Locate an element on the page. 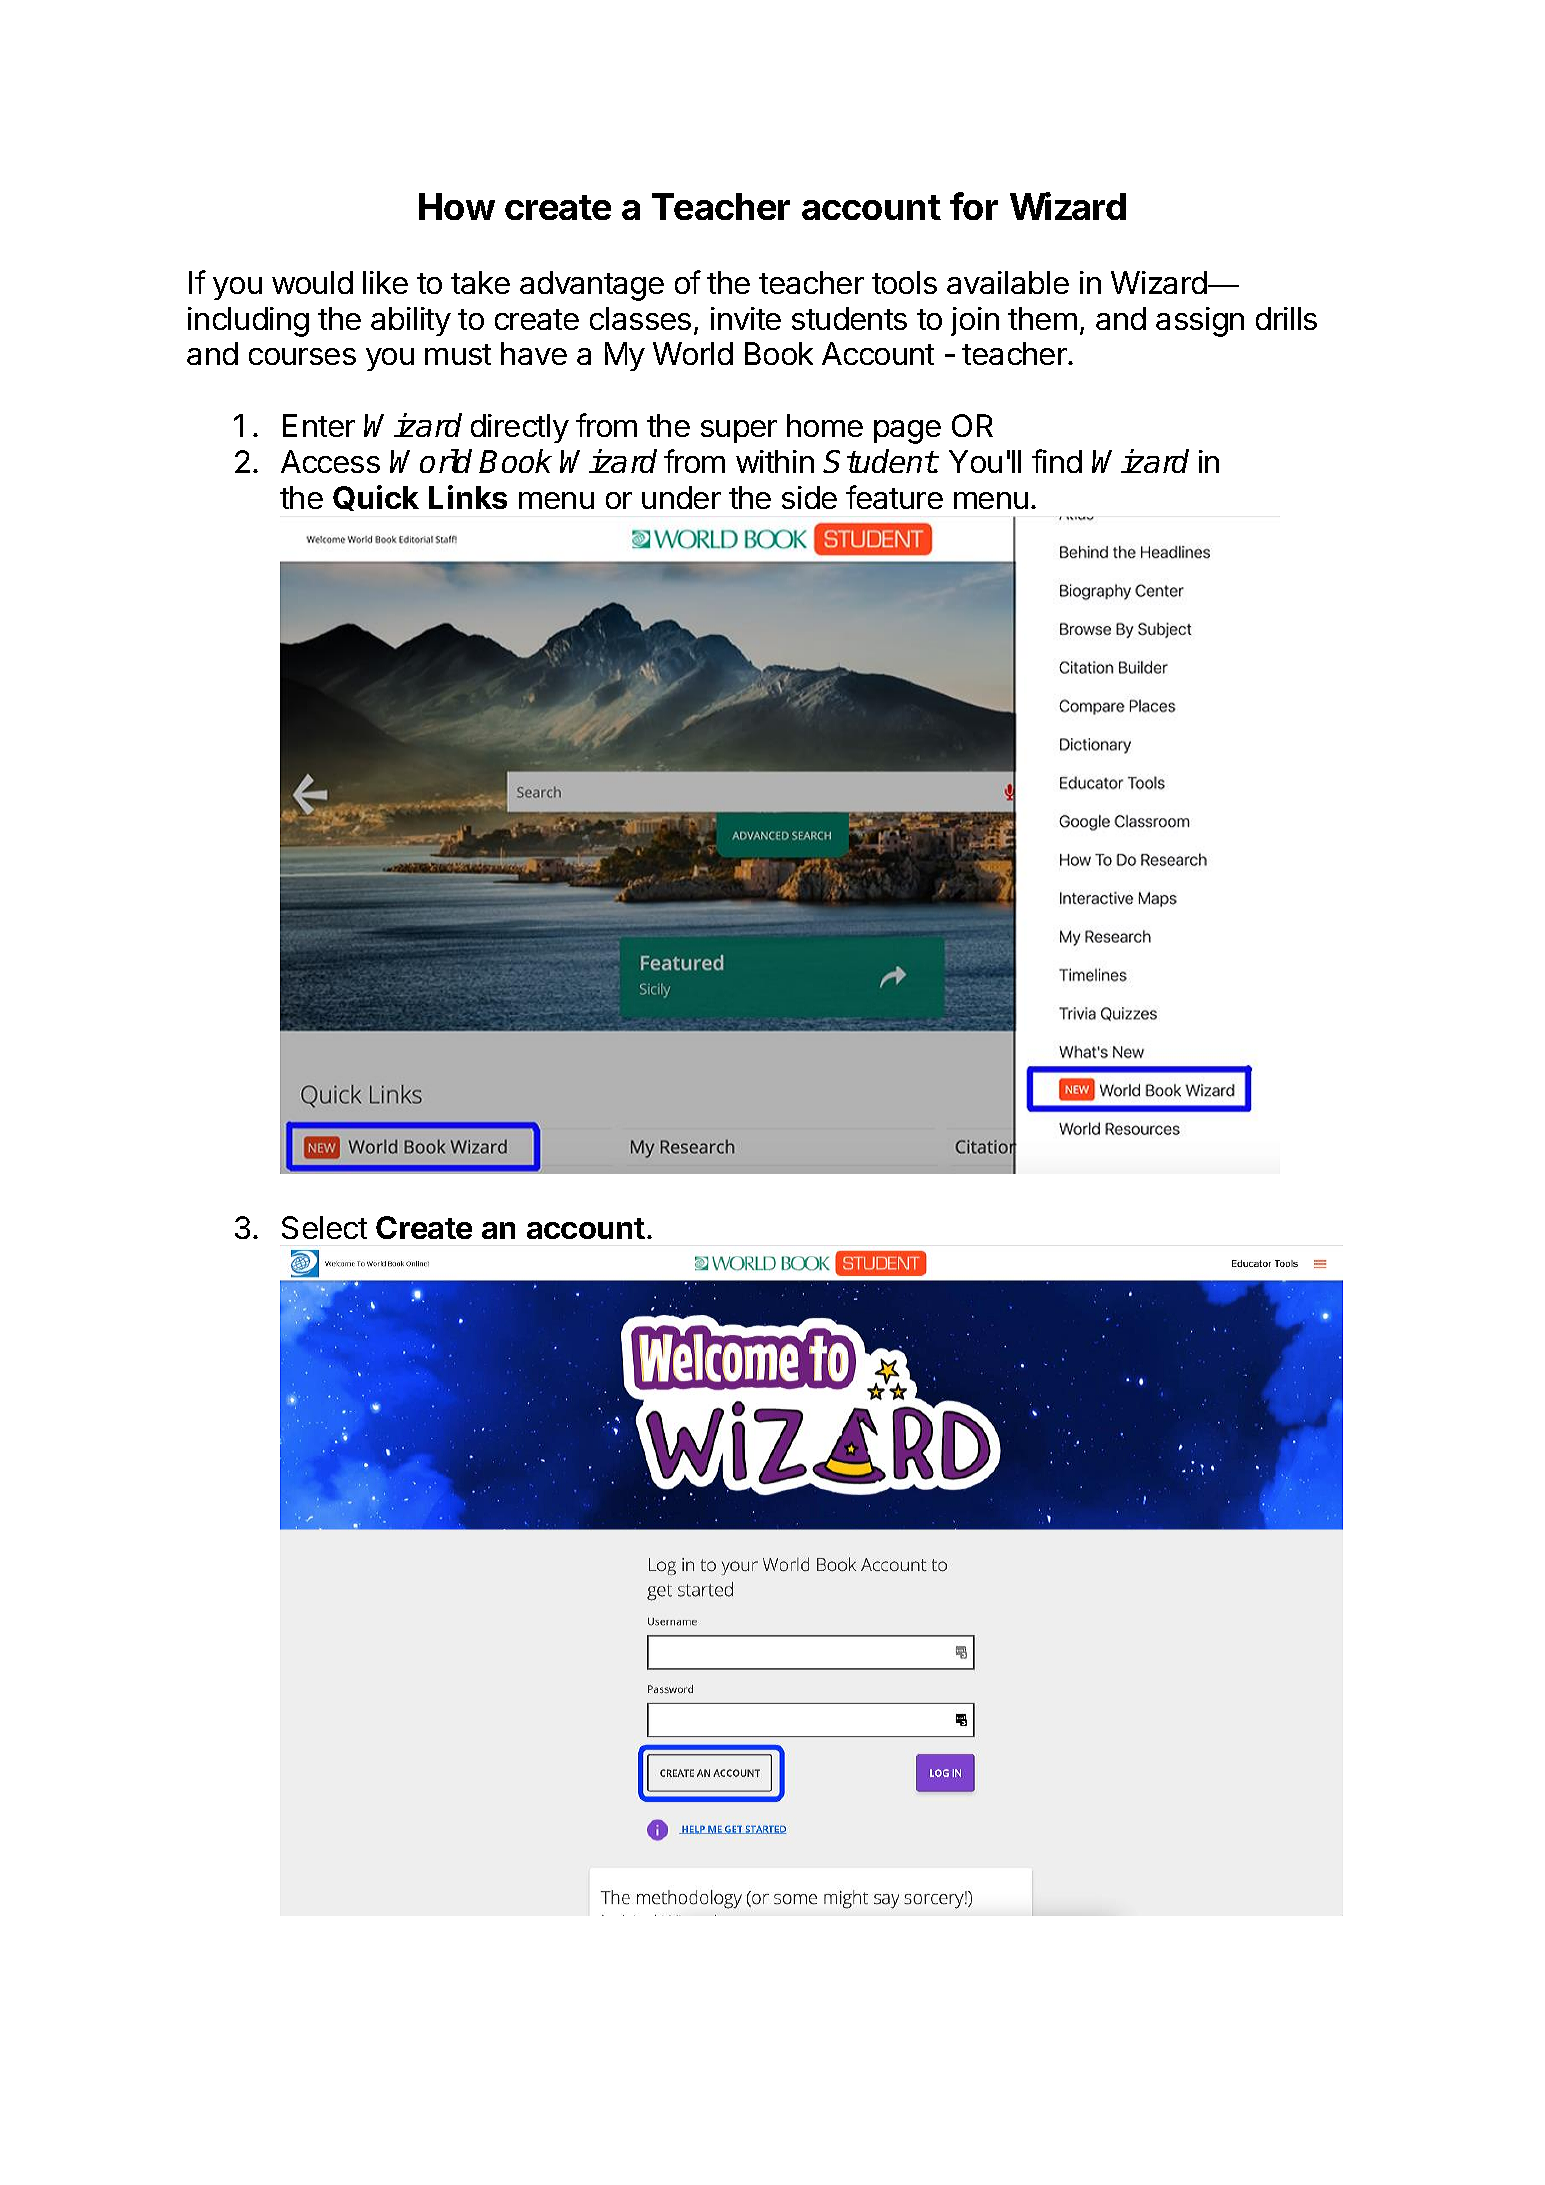  Links is located at coordinates (468, 497).
